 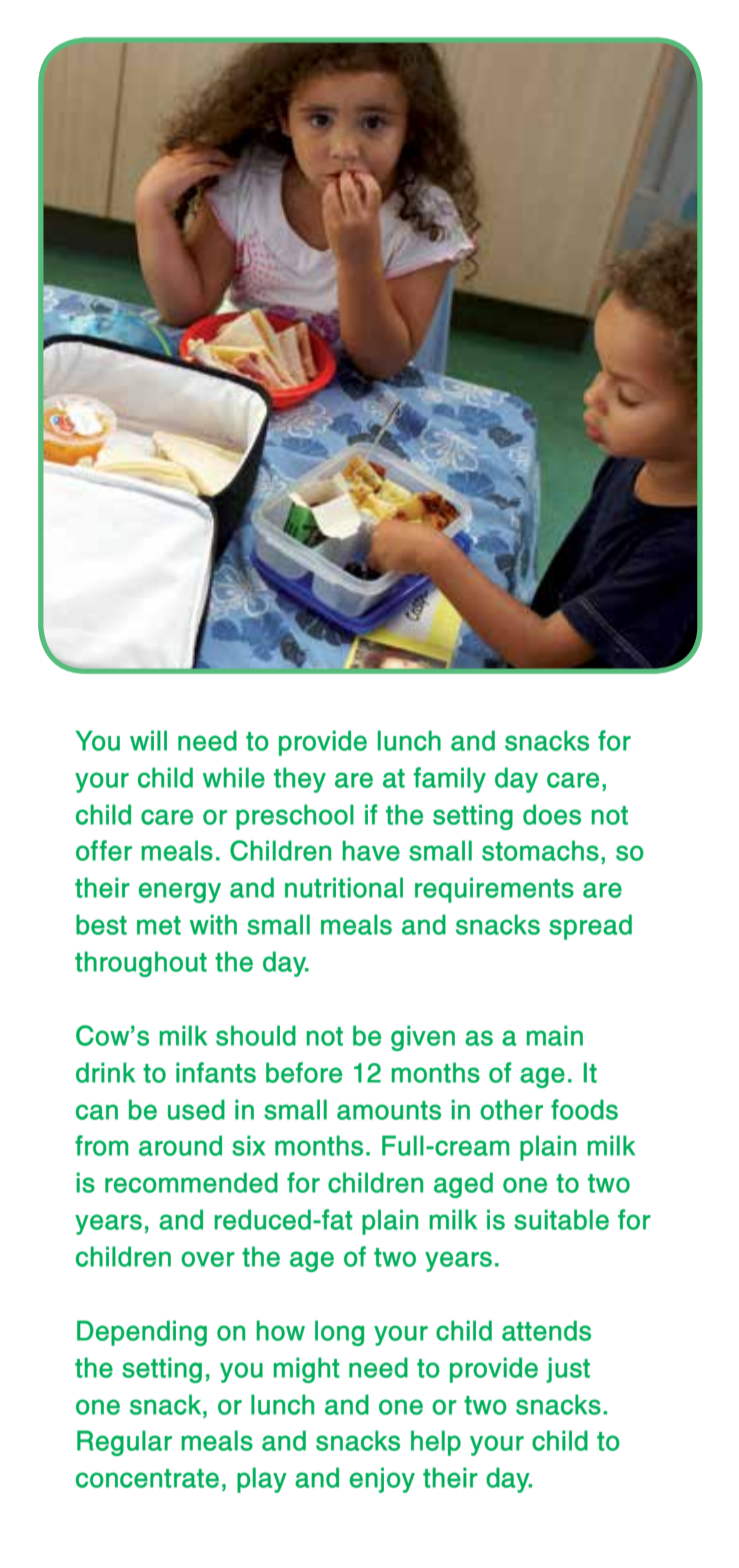 I want to click on concentrate, so click(x=147, y=1478).
